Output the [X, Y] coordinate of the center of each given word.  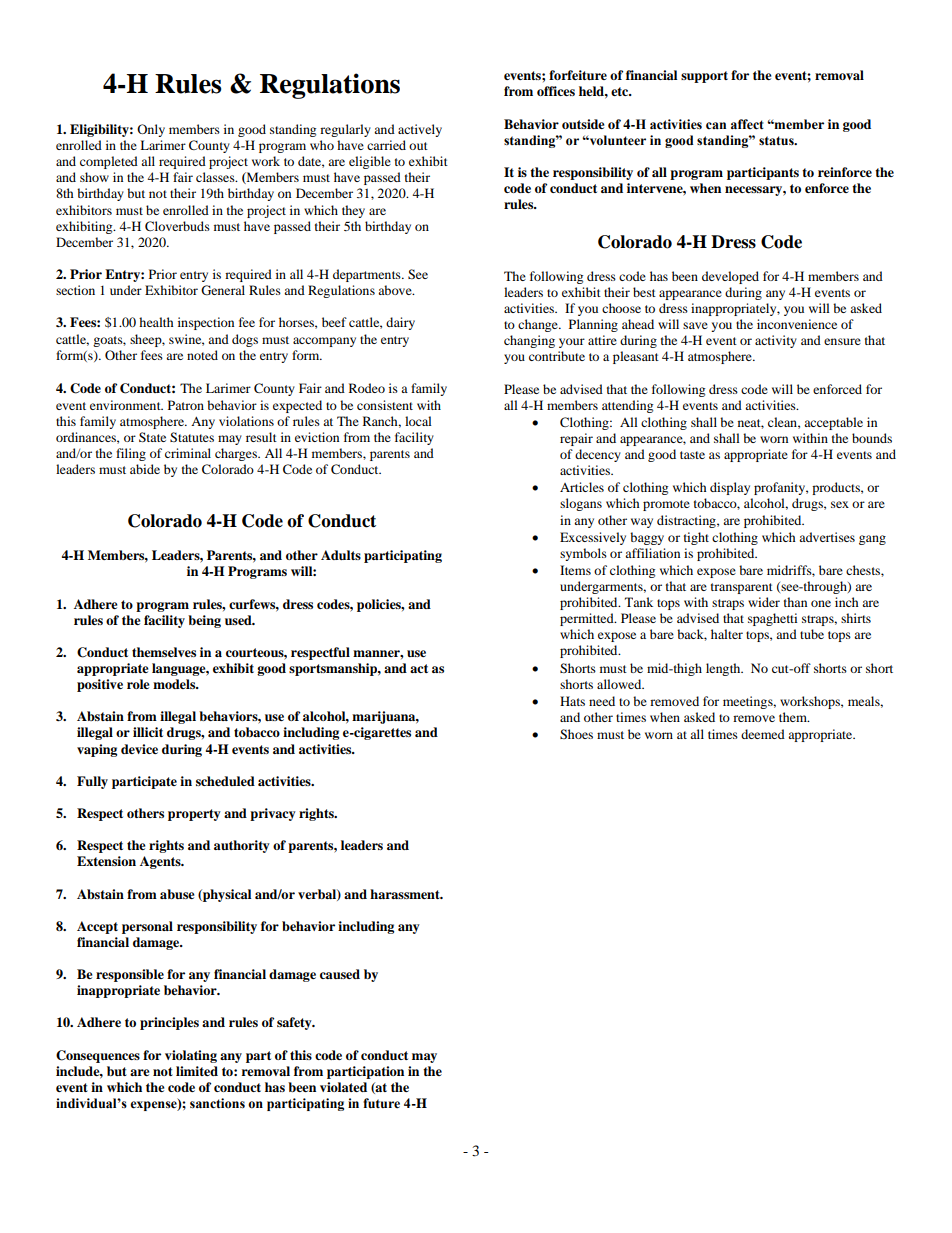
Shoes [576, 734]
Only [151, 130]
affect [747, 124]
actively [420, 130]
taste [692, 455]
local [418, 421]
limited [197, 1071]
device [139, 749]
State [152, 437]
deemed [763, 734]
